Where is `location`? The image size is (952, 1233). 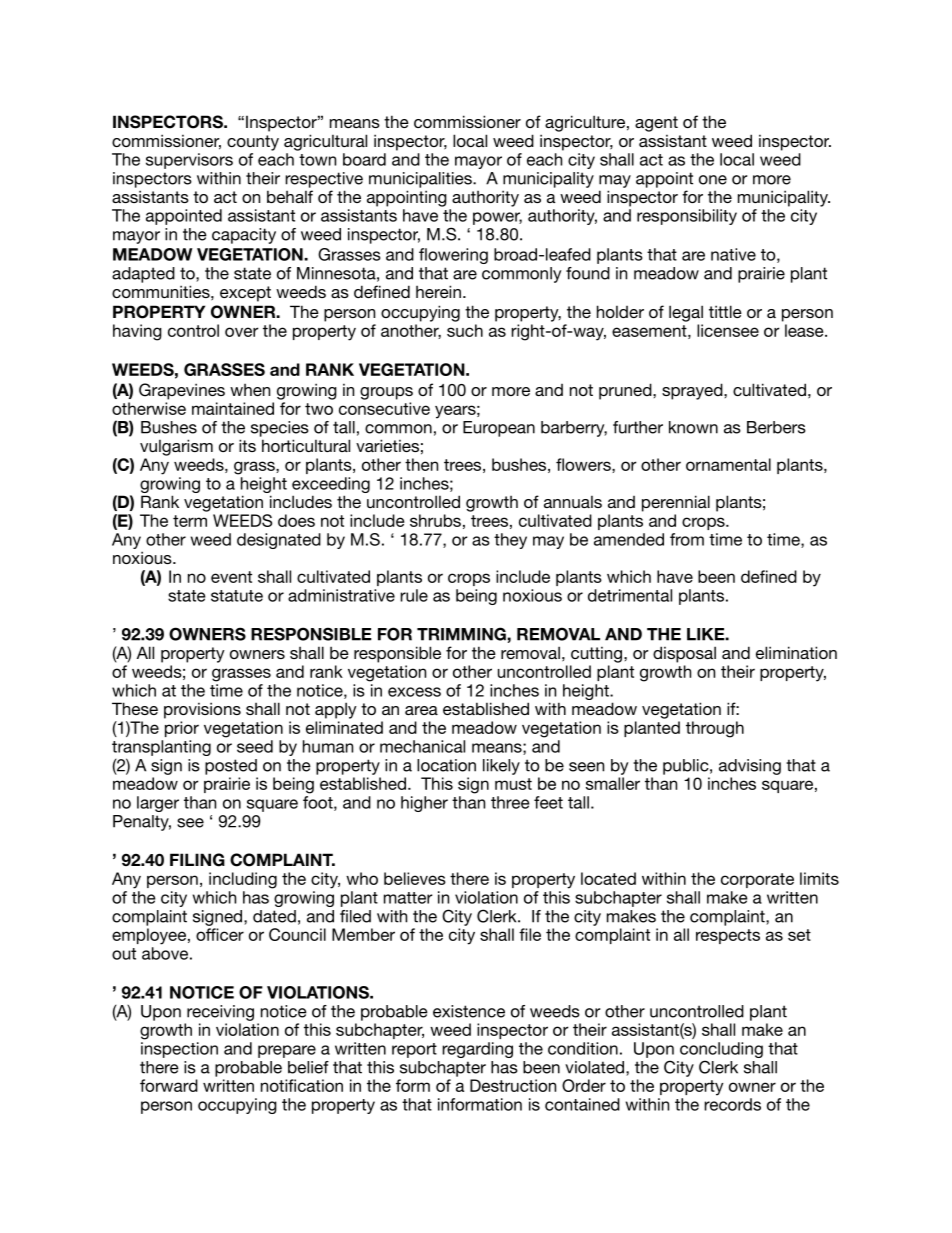
location is located at coordinates (446, 765).
